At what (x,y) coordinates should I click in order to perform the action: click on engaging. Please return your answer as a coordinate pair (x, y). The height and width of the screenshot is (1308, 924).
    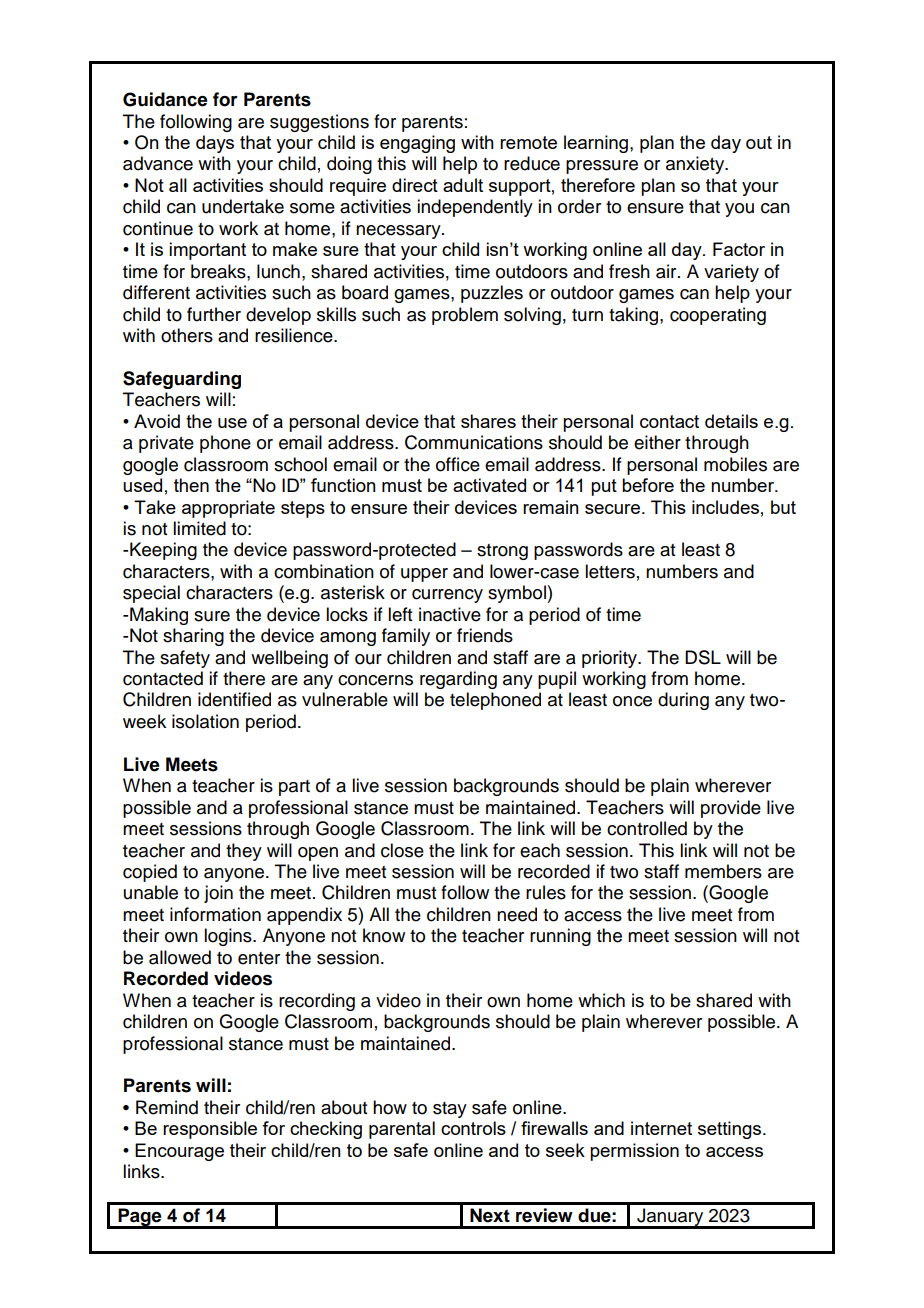
    Looking at the image, I should click on (417, 144).
